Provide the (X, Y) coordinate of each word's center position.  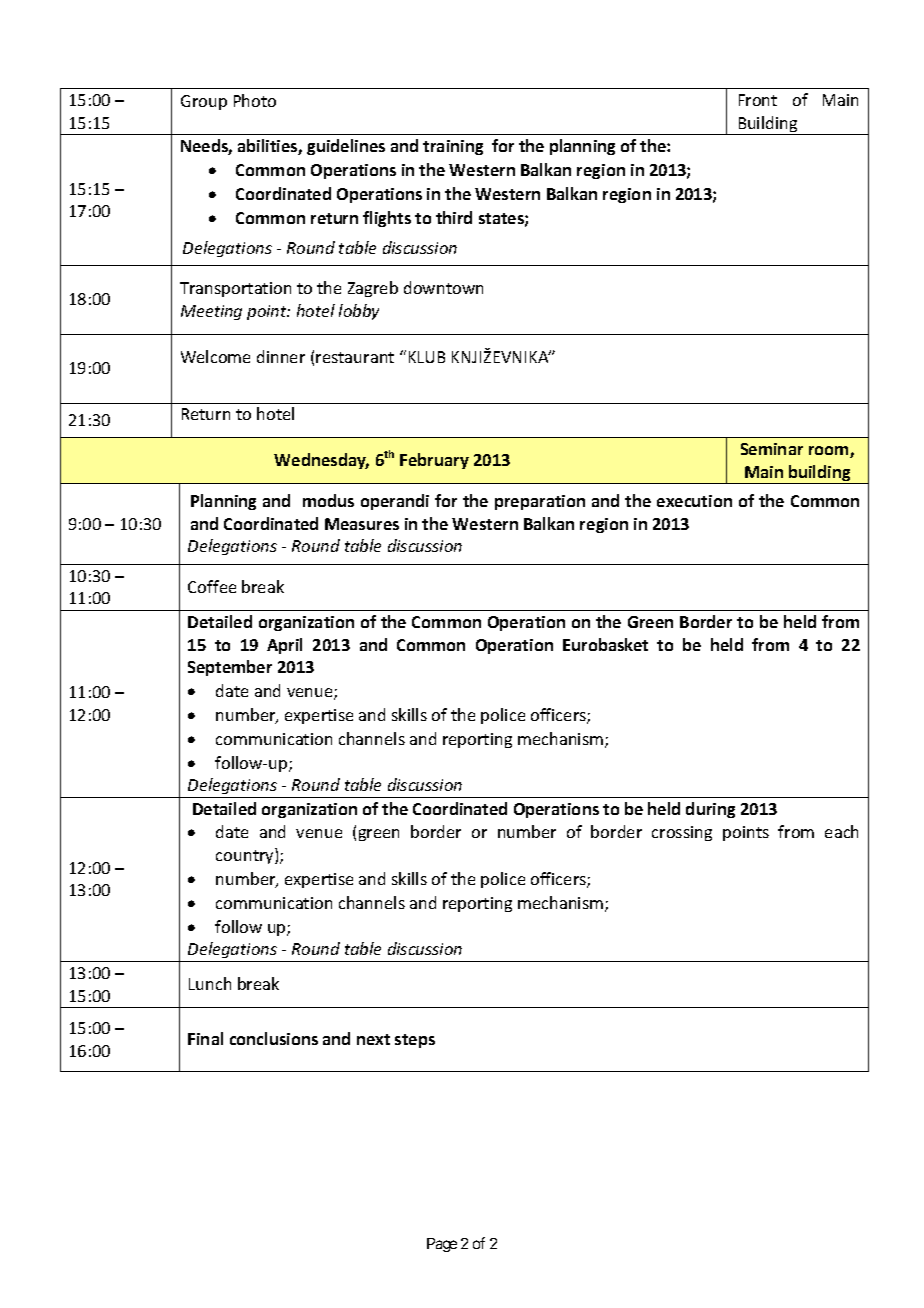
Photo (255, 100)
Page (442, 1245)
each (841, 831)
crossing (682, 833)
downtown (443, 287)
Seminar (772, 449)
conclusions (274, 1038)
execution (694, 501)
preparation (540, 502)
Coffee (212, 586)
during (710, 810)
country (246, 857)
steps (415, 1041)
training (453, 147)
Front (758, 100)
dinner (281, 356)
